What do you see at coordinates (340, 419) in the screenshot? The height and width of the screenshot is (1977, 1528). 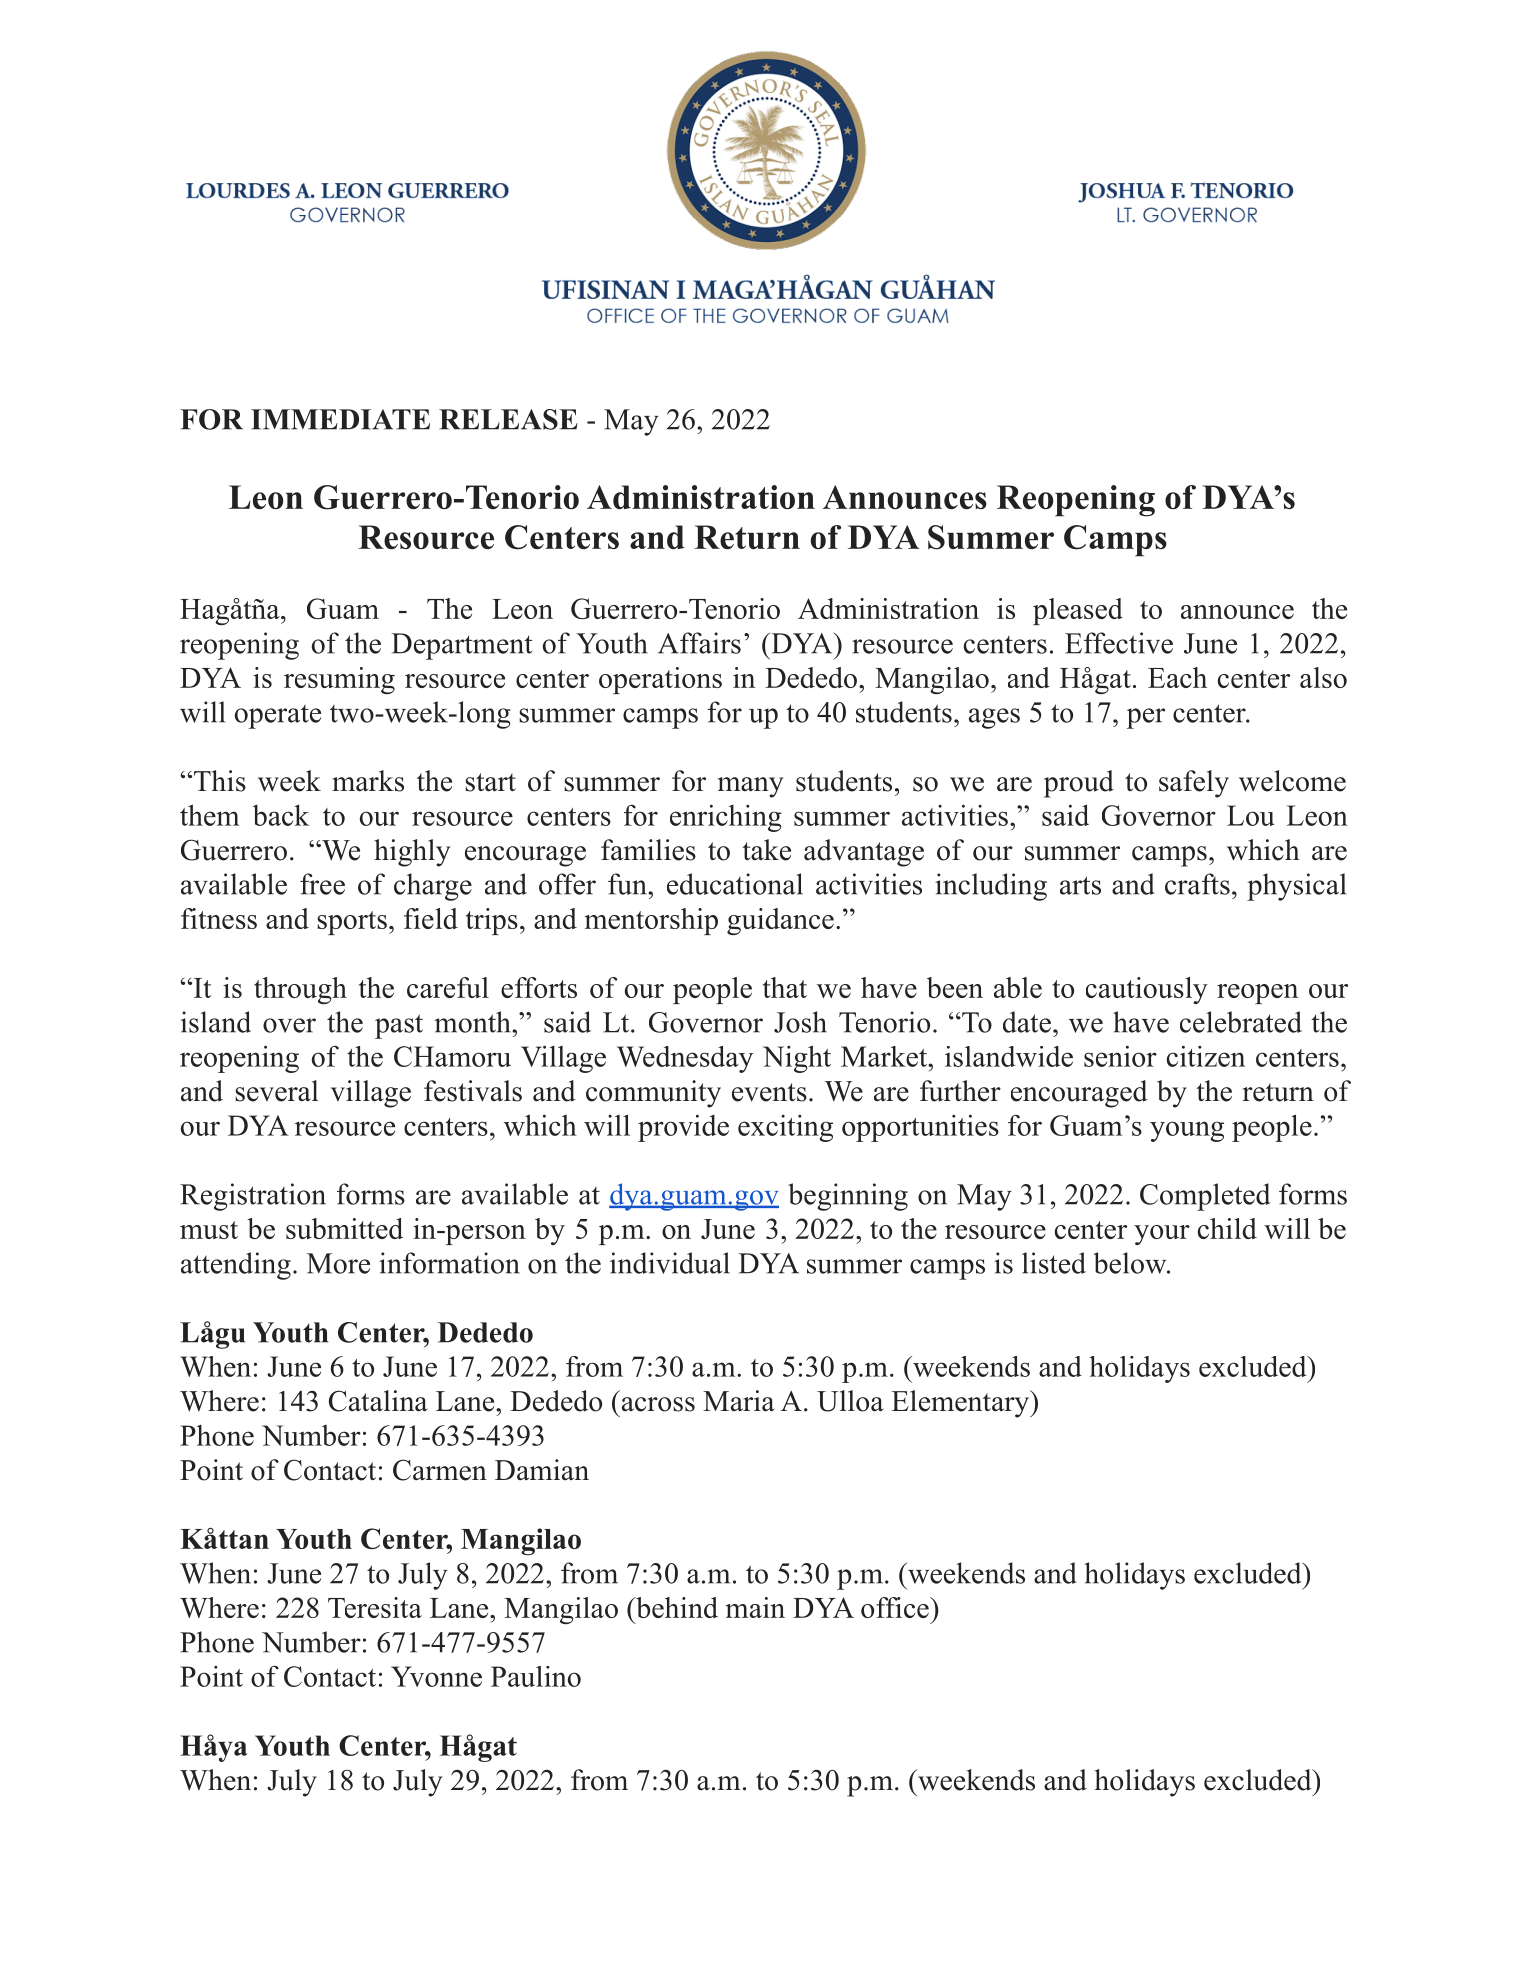 I see `IMMEDIATE` at bounding box center [340, 419].
